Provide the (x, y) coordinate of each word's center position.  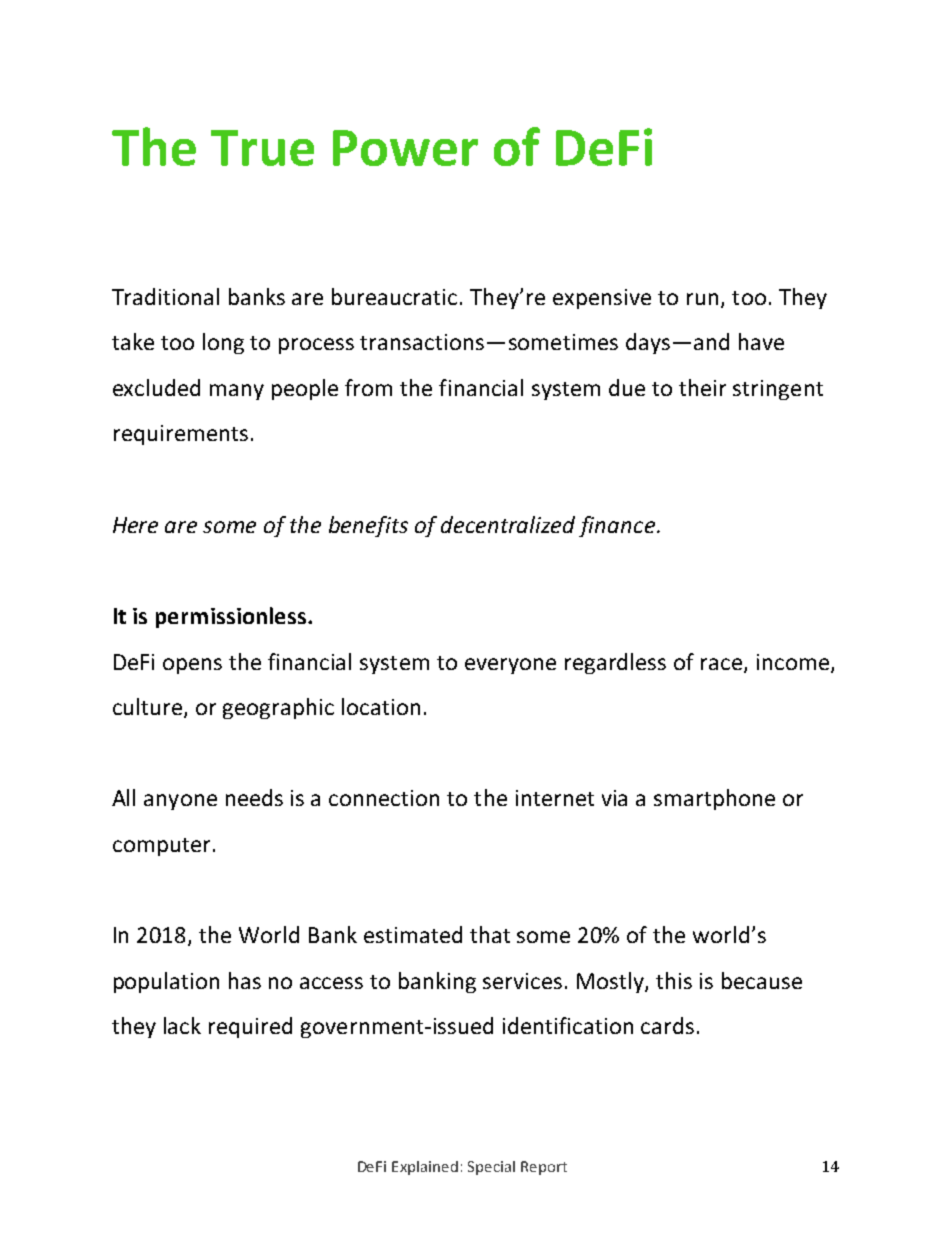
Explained (425, 1168)
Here (135, 525)
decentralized (508, 524)
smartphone (714, 799)
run (702, 299)
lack (182, 1025)
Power (405, 148)
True (262, 148)
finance (617, 526)
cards (667, 1025)
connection (384, 798)
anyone (180, 802)
